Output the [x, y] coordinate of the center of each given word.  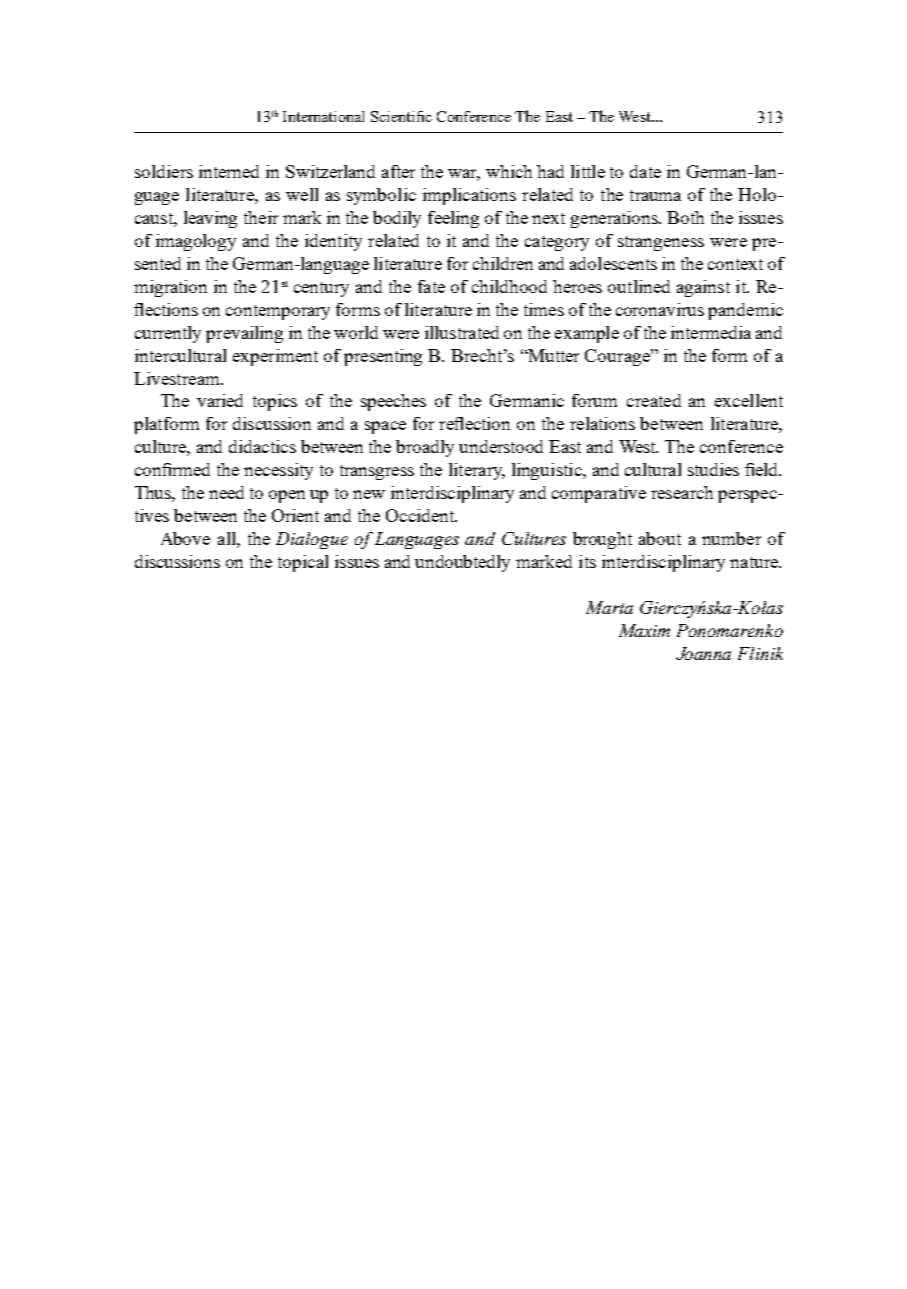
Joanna [703, 653]
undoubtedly [462, 563]
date [645, 171]
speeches [393, 402]
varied [220, 400]
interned [229, 171]
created [654, 400]
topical [303, 563]
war [464, 175]
